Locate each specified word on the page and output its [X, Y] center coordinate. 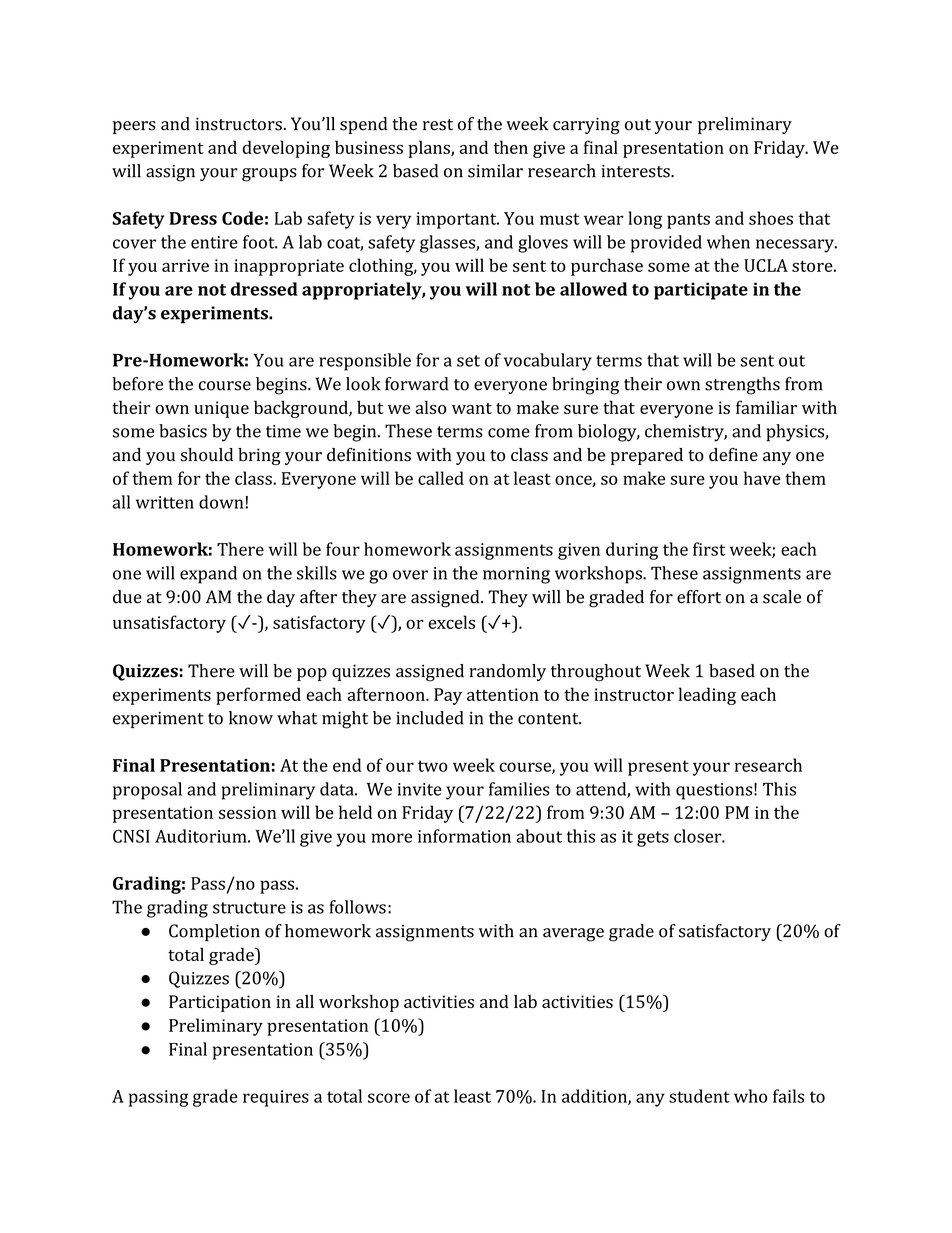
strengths [742, 386]
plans [430, 149]
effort [699, 597]
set [468, 361]
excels [452, 622]
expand [208, 575]
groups [269, 175]
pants [688, 221]
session [247, 812]
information [464, 836]
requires [276, 1098]
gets [653, 839]
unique [221, 409]
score [389, 1098]
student [699, 1096]
